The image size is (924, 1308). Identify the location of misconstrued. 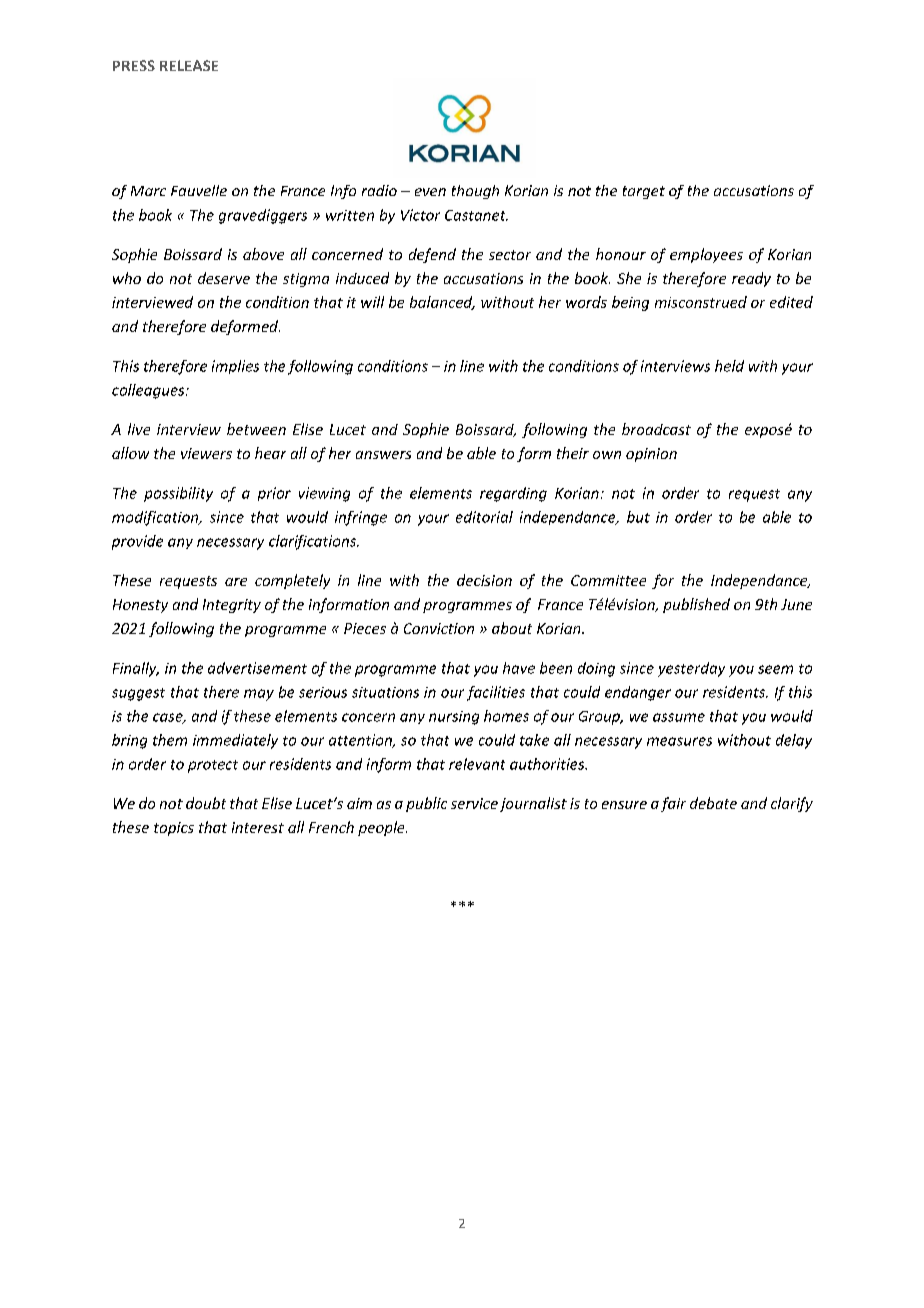
(701, 302).
